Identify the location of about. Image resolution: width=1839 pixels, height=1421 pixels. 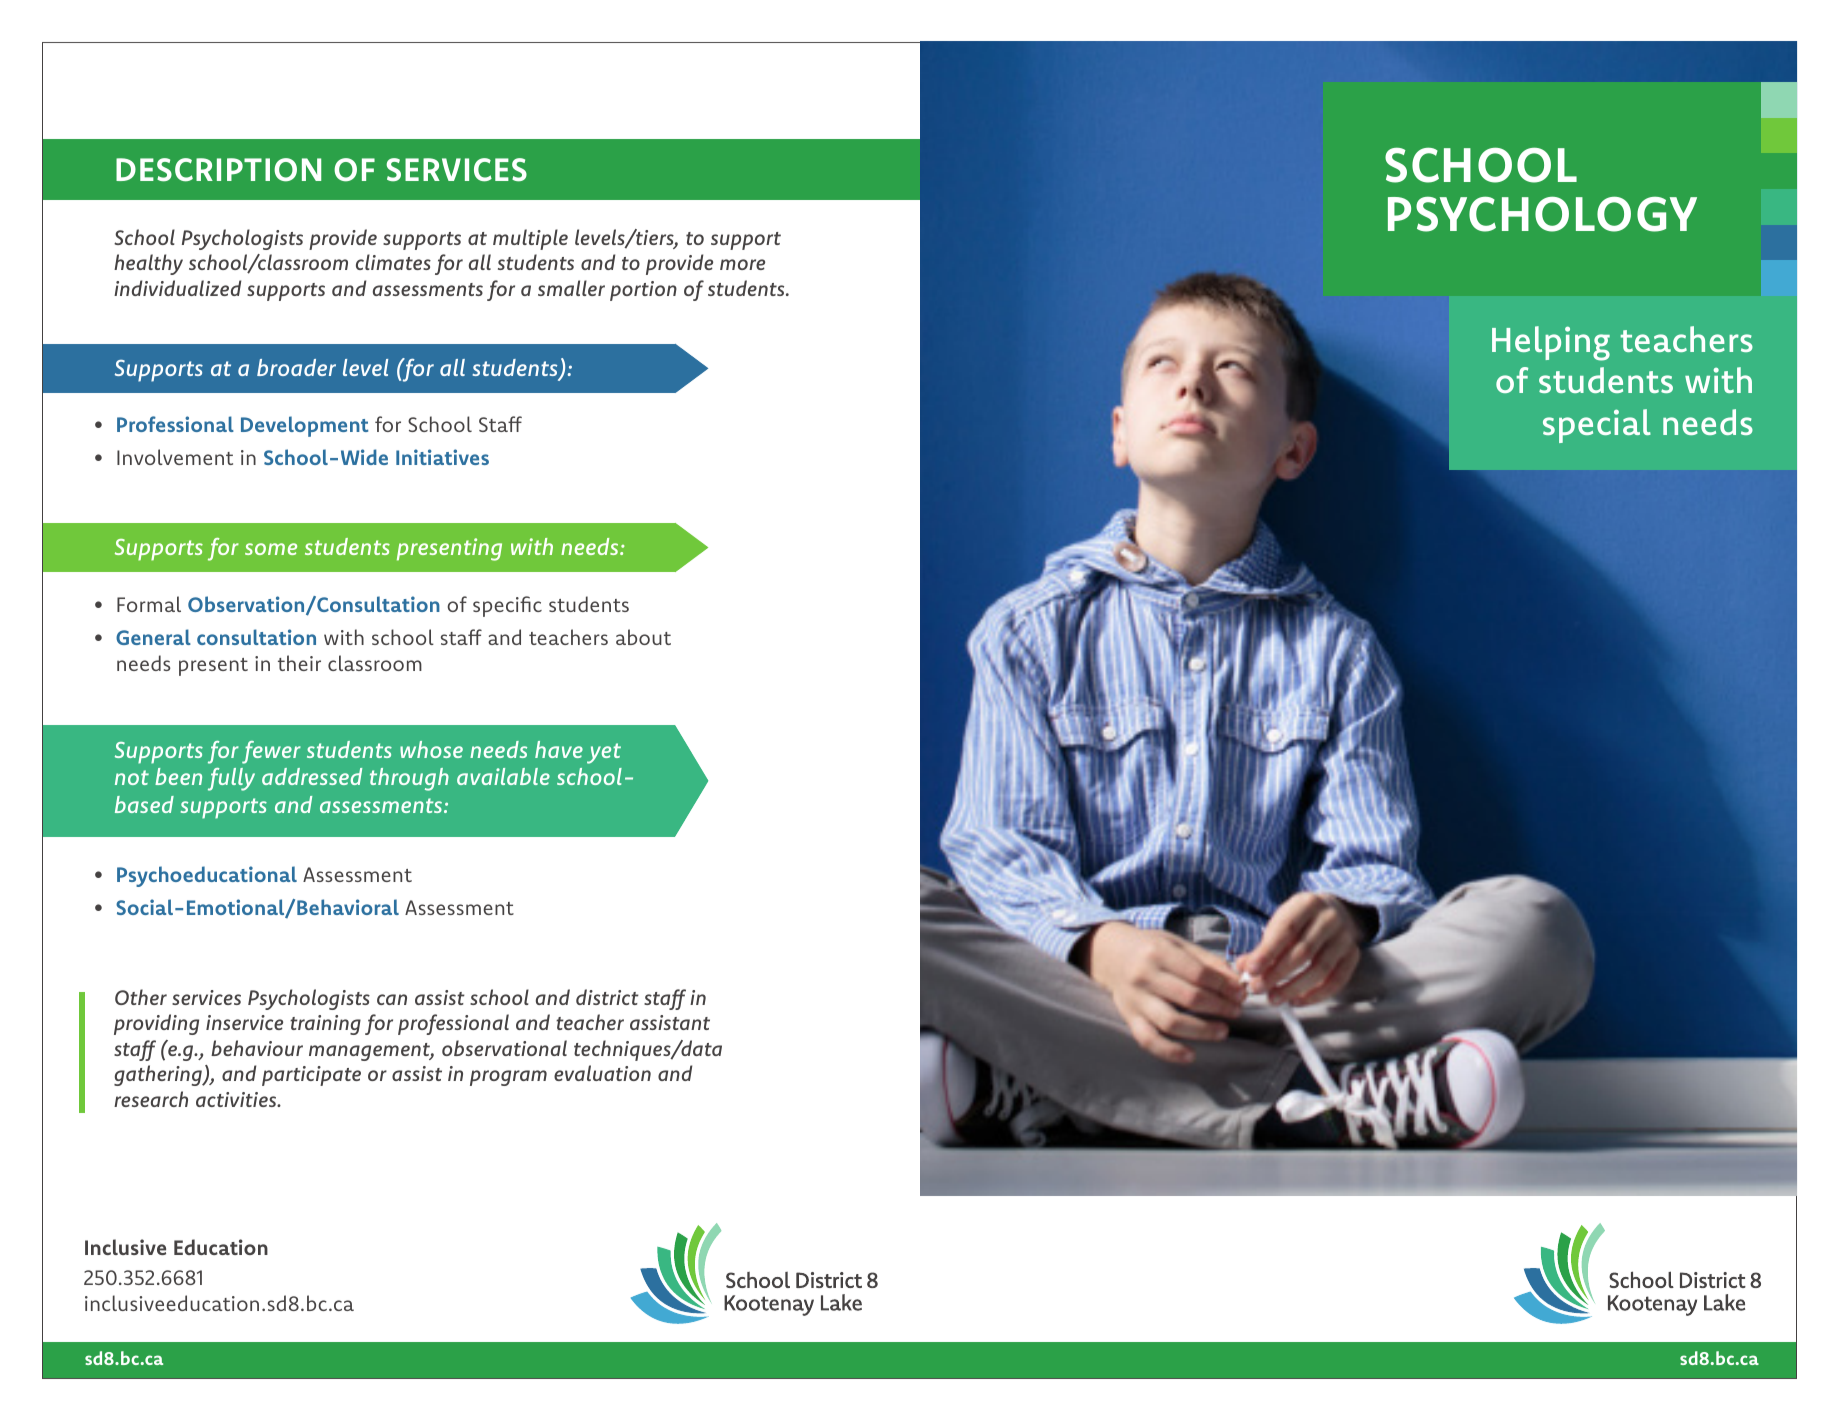
(643, 637).
